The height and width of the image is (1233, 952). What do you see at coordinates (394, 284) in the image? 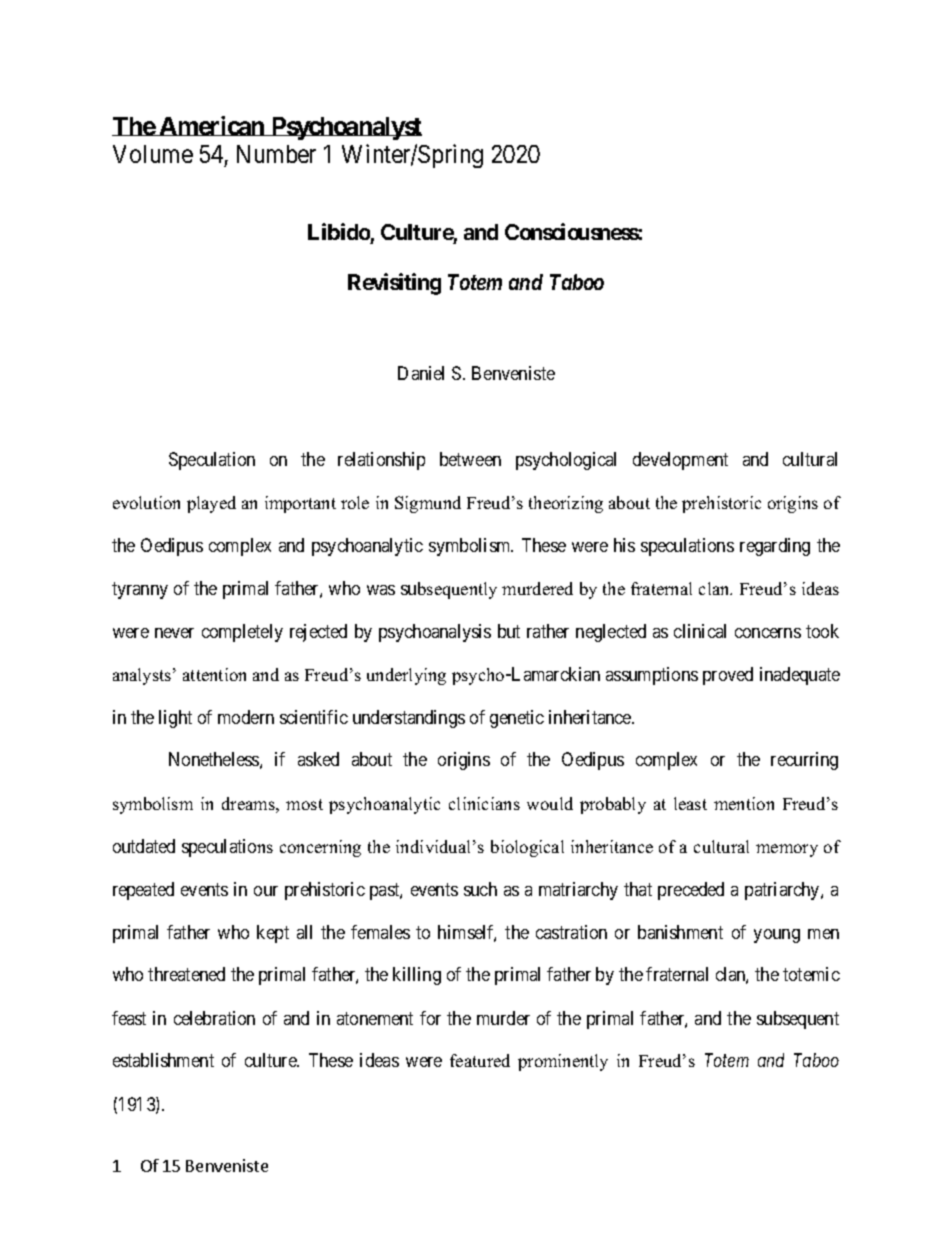
I see `Revisiting` at bounding box center [394, 284].
